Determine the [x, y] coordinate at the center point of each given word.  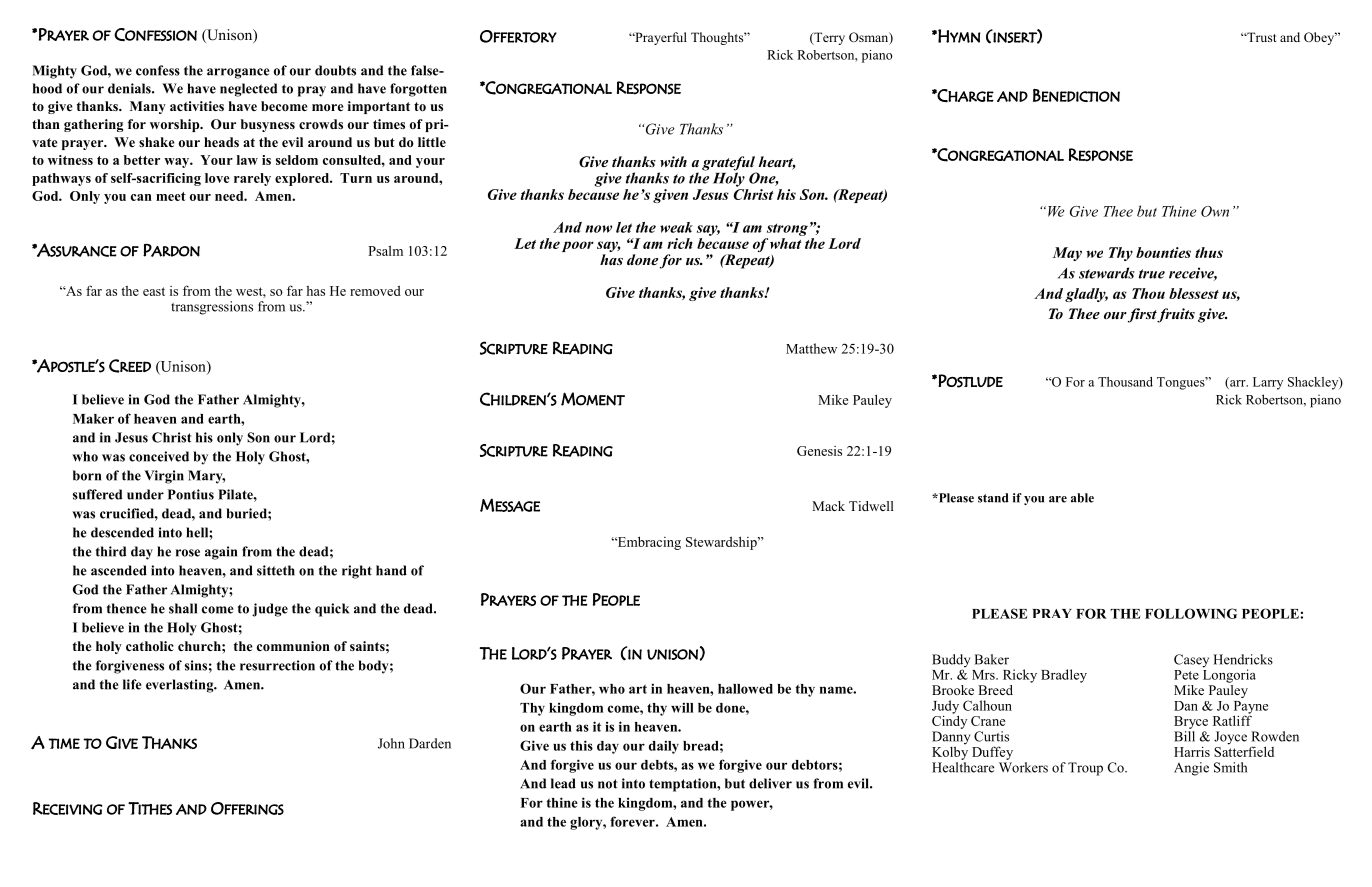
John [391, 743]
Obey [1320, 38]
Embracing [648, 543]
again [221, 553]
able [1082, 498]
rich [680, 243]
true [1152, 274]
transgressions [212, 308]
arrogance [238, 73]
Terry [828, 38]
